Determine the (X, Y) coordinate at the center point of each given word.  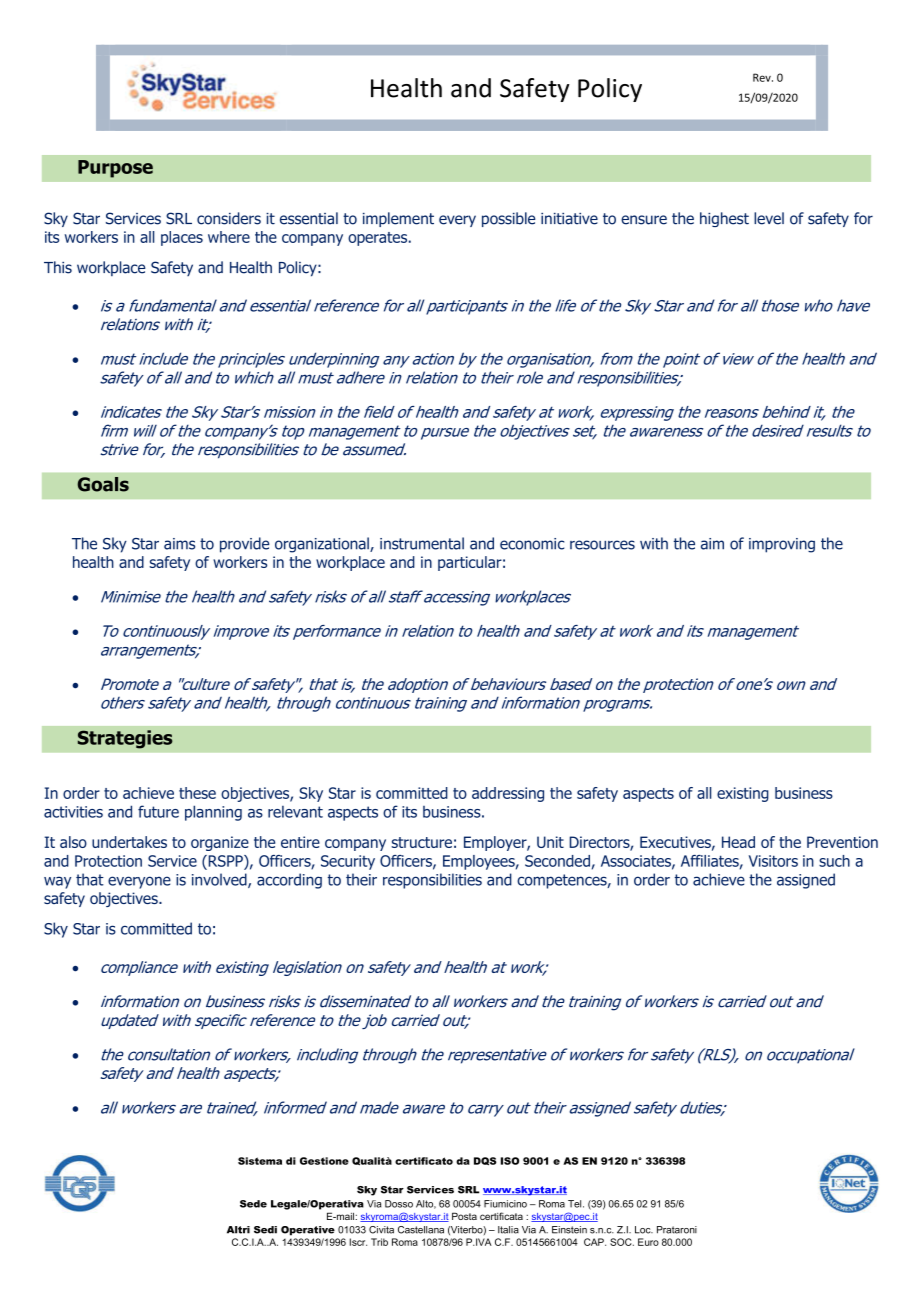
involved (220, 880)
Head (738, 842)
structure (421, 842)
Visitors (773, 861)
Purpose (115, 169)
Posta (464, 1216)
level (769, 218)
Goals (103, 484)
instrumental (422, 543)
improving (782, 545)
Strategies (125, 739)
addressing (508, 794)
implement (398, 219)
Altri (238, 1230)
